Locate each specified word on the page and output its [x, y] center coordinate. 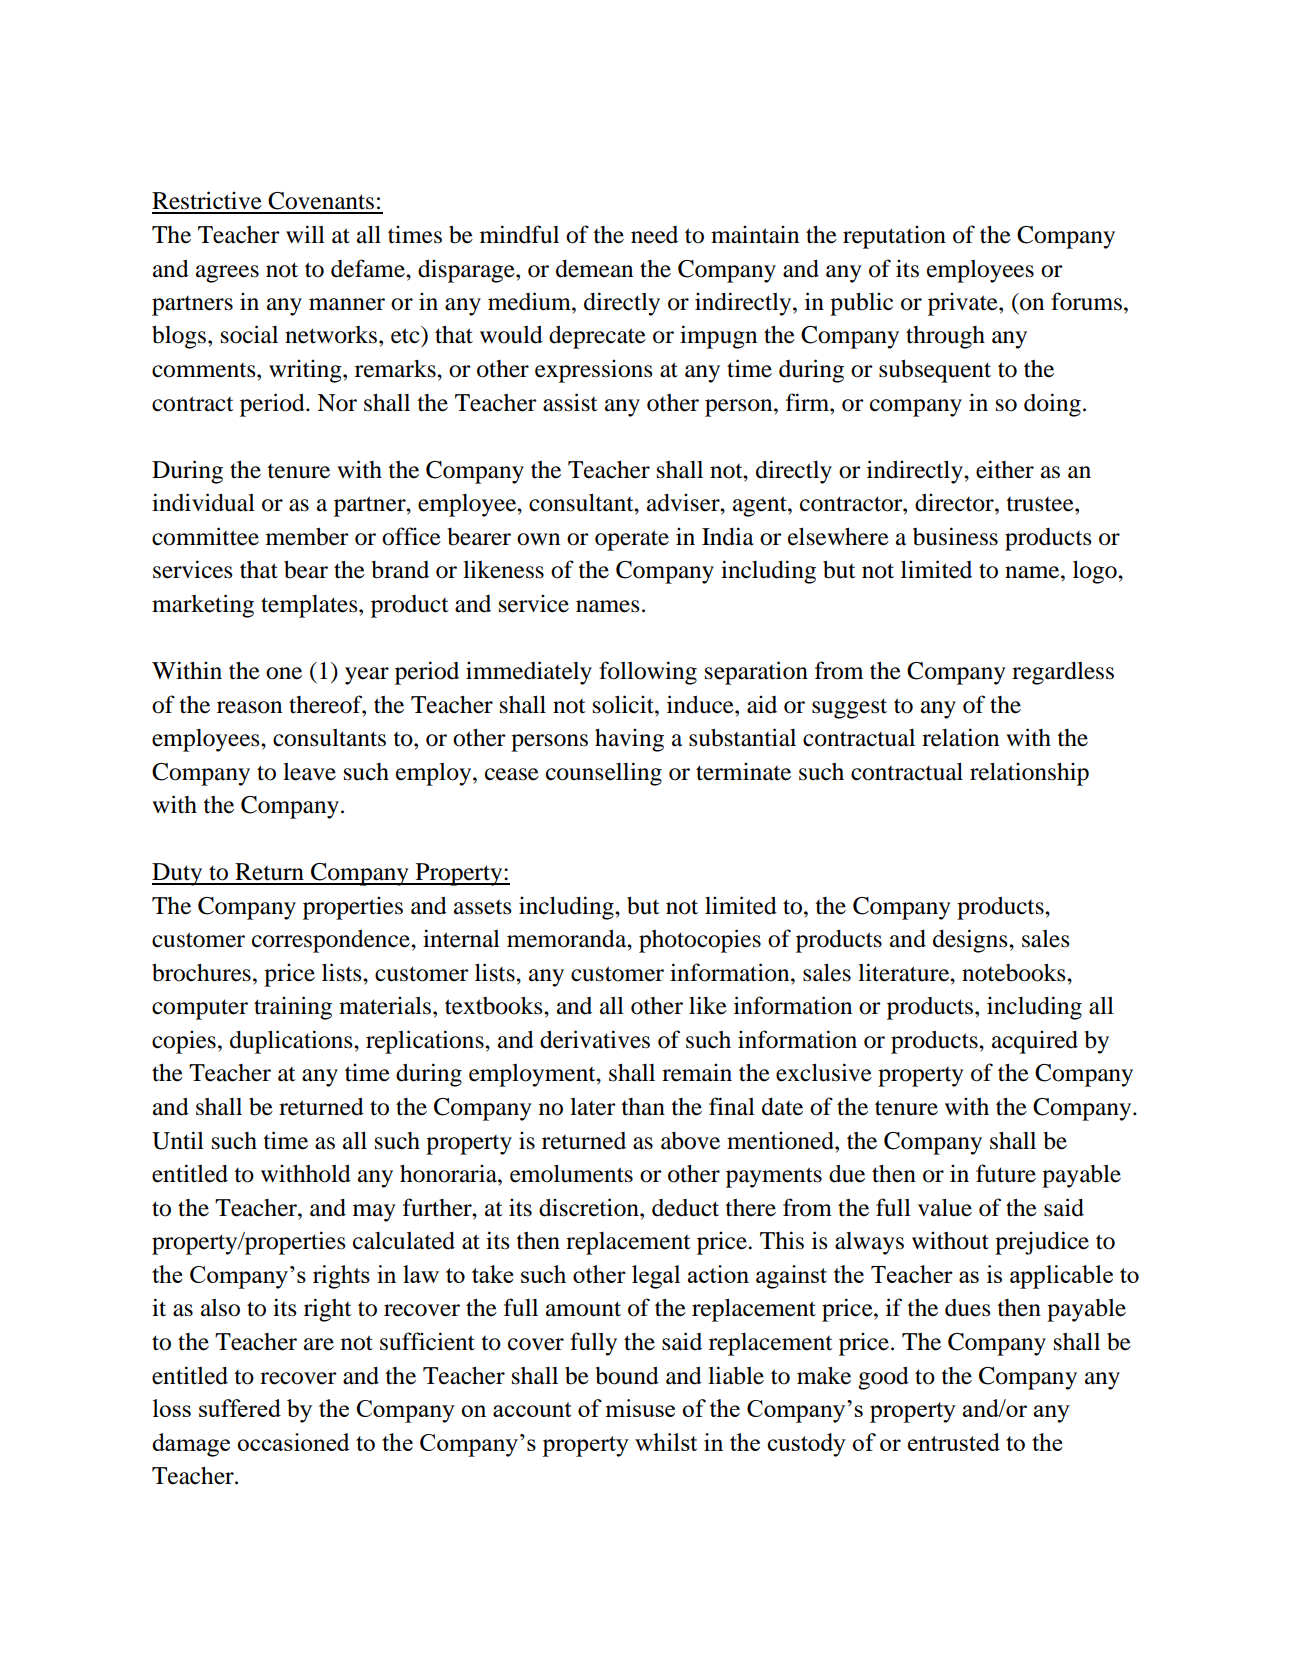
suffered [240, 1408]
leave [309, 772]
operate [632, 540]
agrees [227, 274]
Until [178, 1140]
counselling [604, 774]
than [643, 1107]
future [1006, 1173]
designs [971, 941]
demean [594, 269]
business [955, 536]
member [307, 537]
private [964, 304]
